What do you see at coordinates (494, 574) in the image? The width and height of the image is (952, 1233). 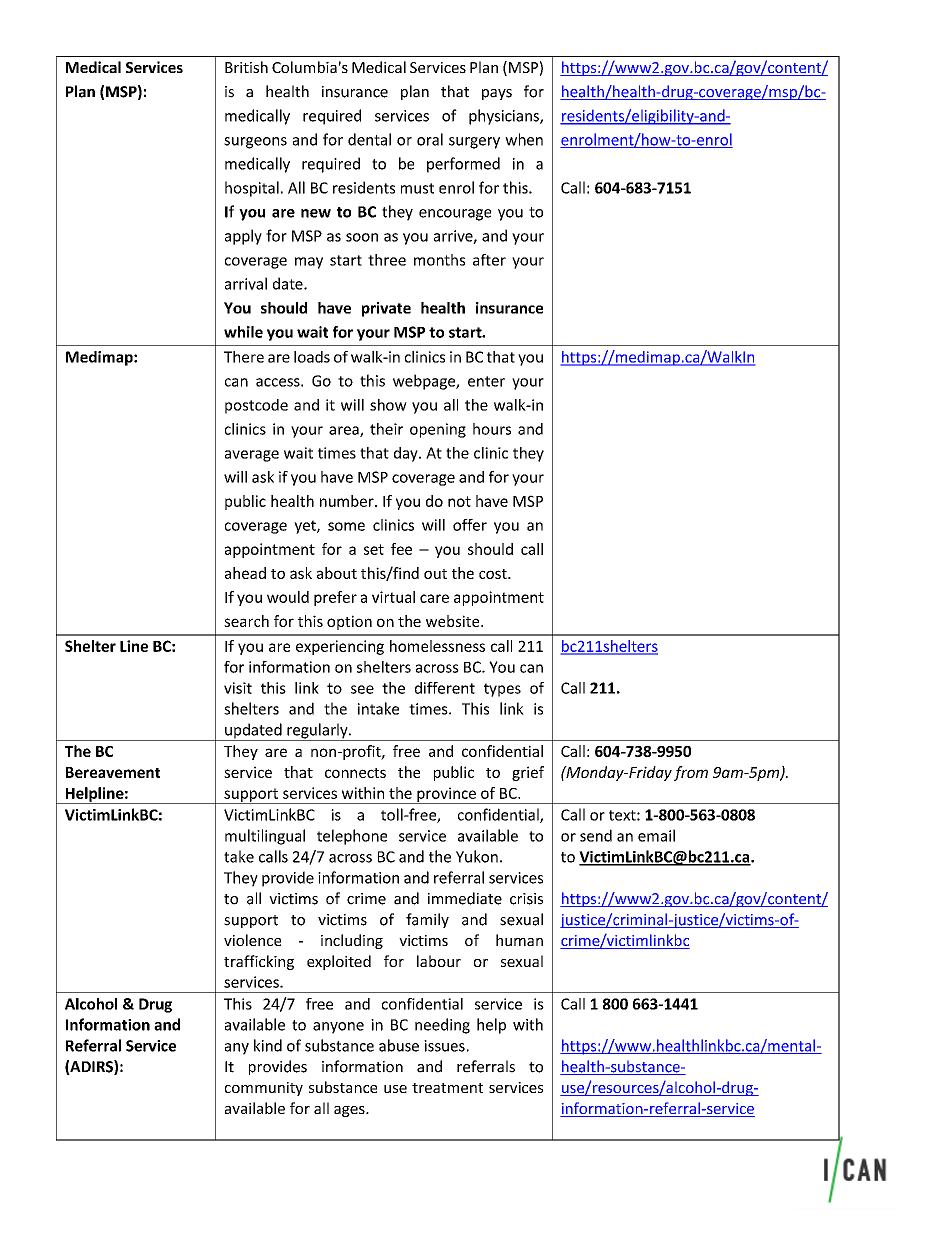 I see `cost` at bounding box center [494, 574].
